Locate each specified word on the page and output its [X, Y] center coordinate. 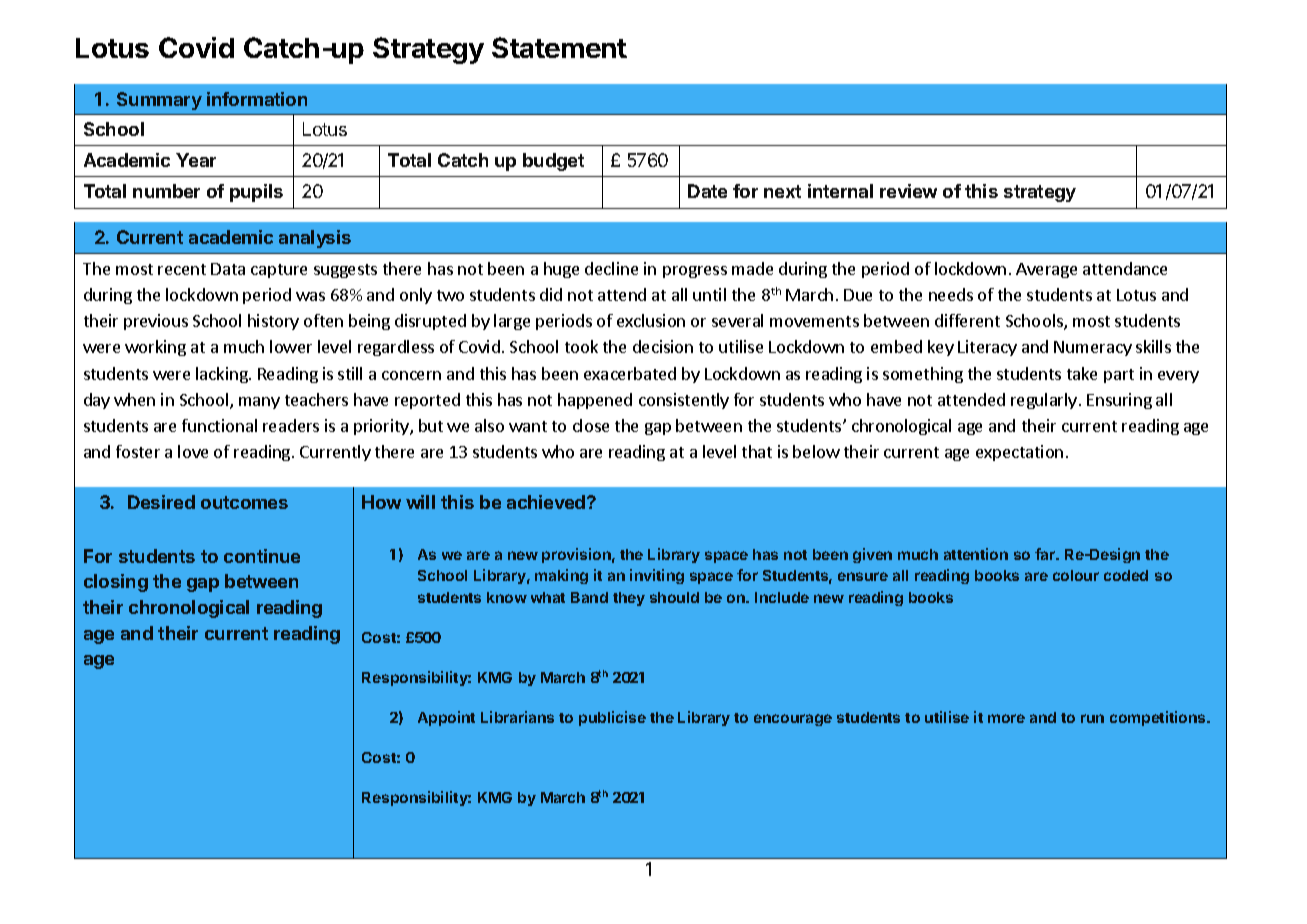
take [1082, 373]
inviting [657, 576]
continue [262, 556]
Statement [559, 47]
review [908, 191]
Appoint [446, 718]
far [1046, 554]
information [257, 99]
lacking [223, 375]
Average [1046, 270]
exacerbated [630, 373]
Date [707, 191]
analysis [315, 239]
